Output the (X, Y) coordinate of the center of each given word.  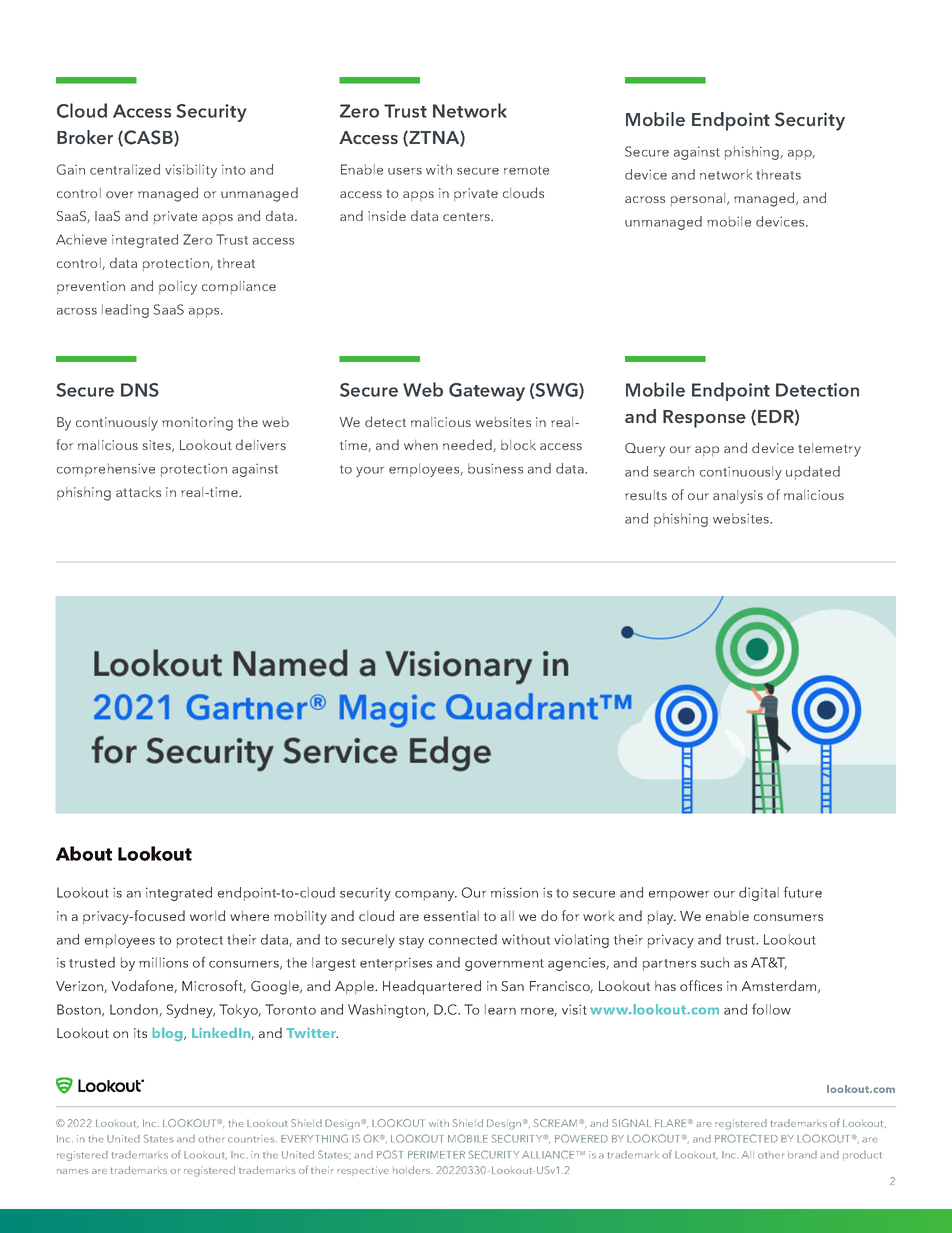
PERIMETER (436, 1155)
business (495, 468)
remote (526, 170)
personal (699, 199)
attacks (138, 492)
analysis (738, 497)
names (73, 1171)
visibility (191, 171)
